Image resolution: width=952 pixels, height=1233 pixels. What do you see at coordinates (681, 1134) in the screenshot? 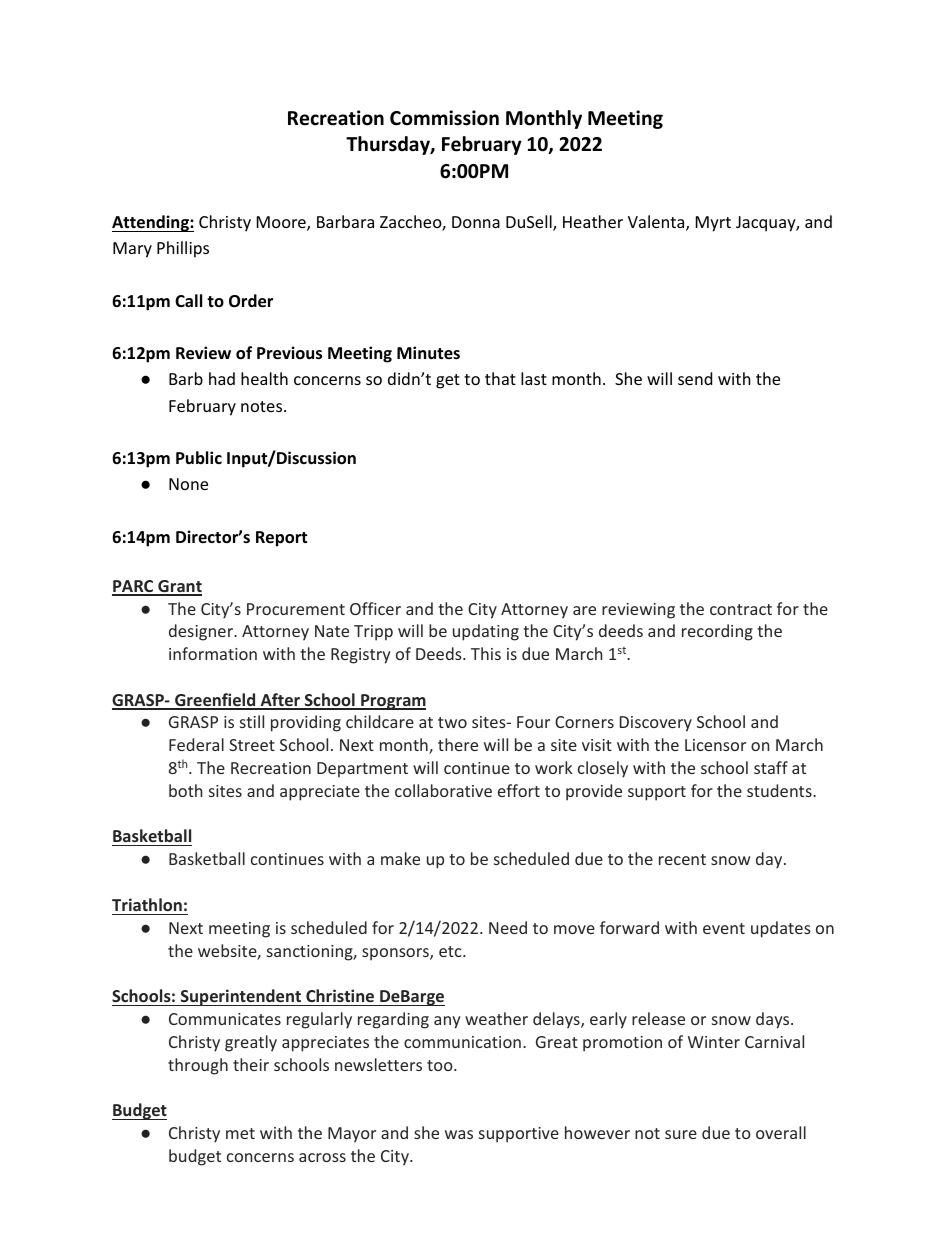
I see `sure` at bounding box center [681, 1134].
